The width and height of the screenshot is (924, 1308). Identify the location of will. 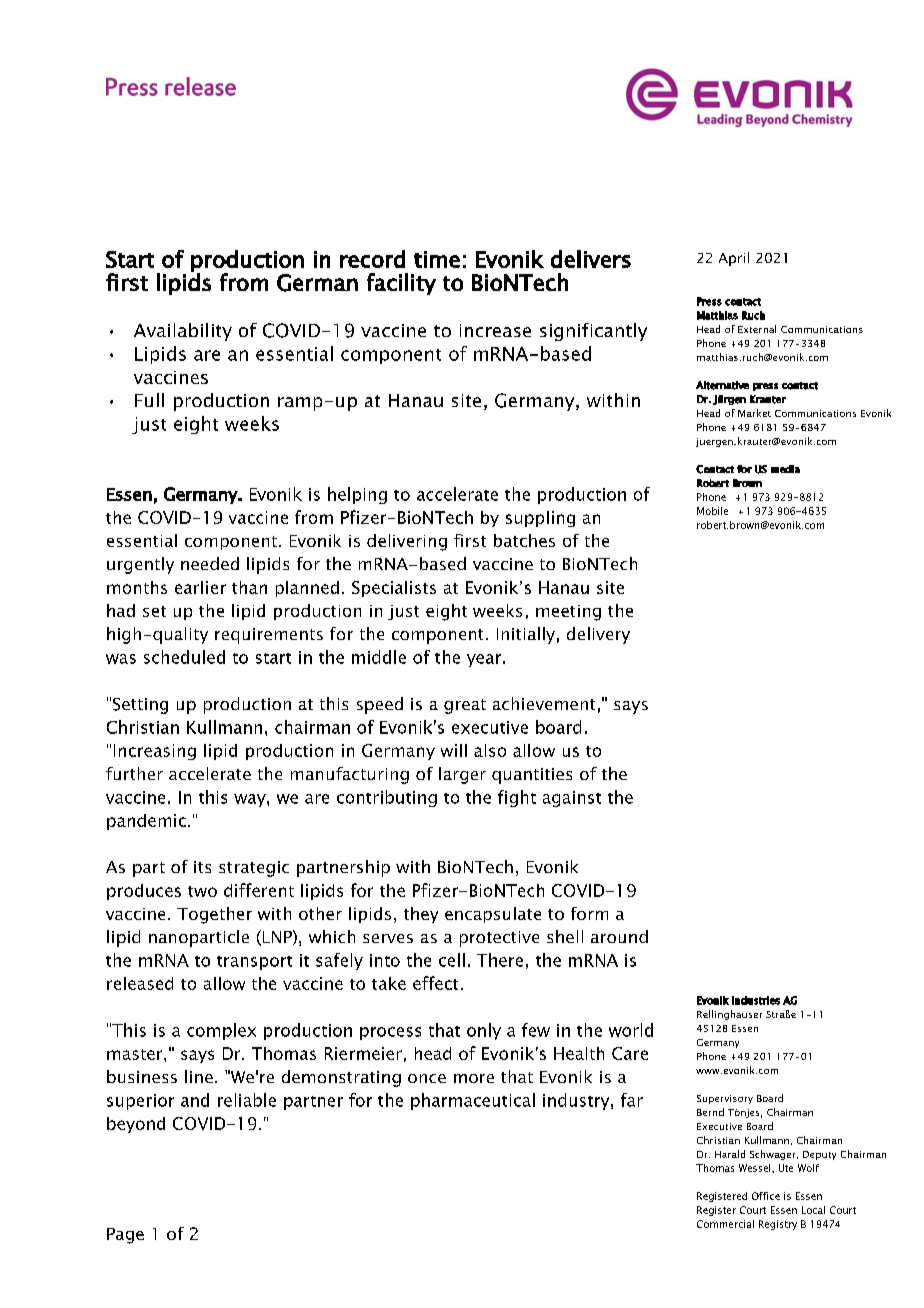
(454, 750).
